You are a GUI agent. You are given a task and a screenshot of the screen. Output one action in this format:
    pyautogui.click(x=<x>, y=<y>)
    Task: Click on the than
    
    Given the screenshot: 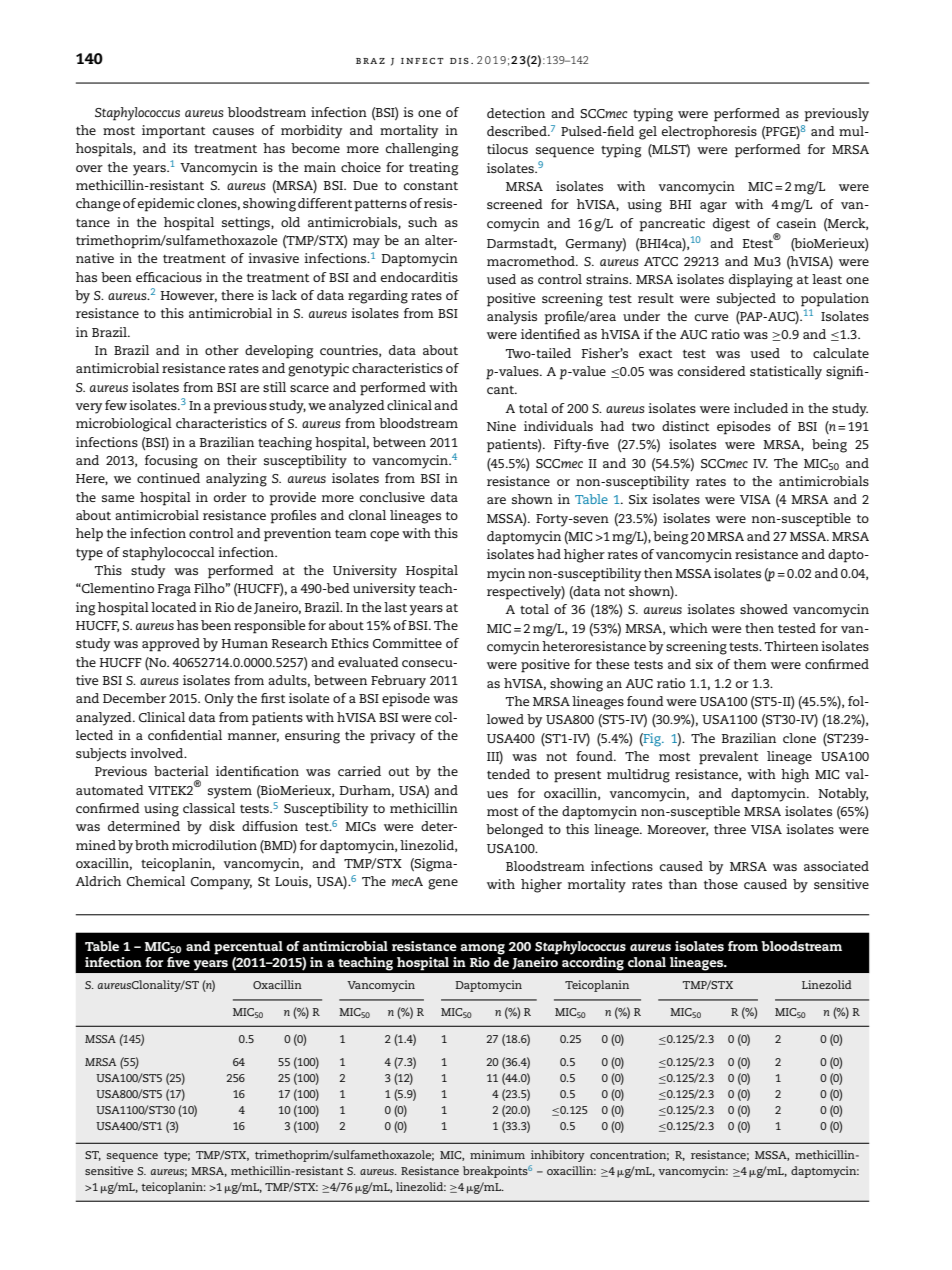 What is the action you would take?
    pyautogui.click(x=683, y=884)
